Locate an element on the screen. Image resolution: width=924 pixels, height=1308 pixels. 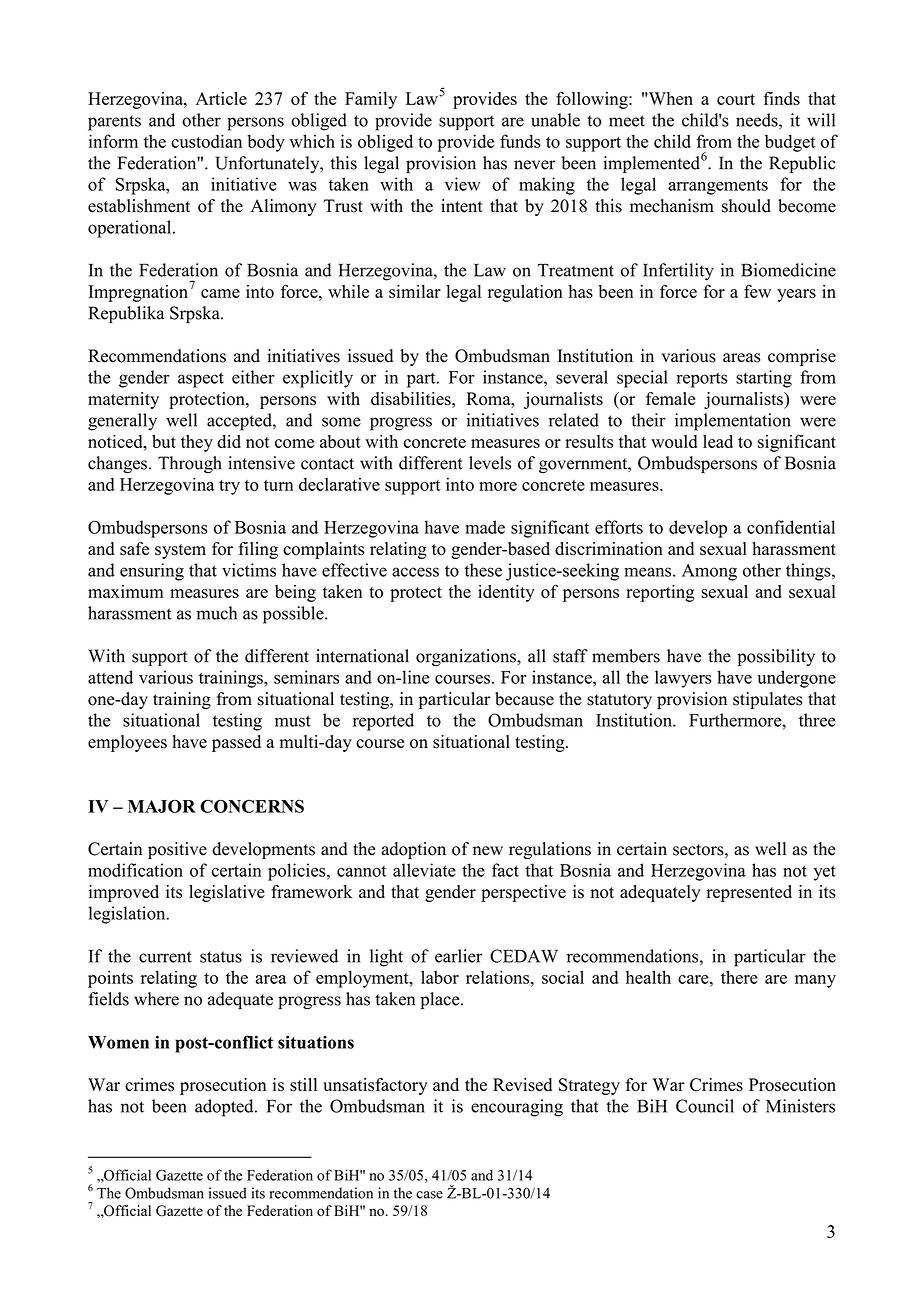
legislative is located at coordinates (227, 893).
